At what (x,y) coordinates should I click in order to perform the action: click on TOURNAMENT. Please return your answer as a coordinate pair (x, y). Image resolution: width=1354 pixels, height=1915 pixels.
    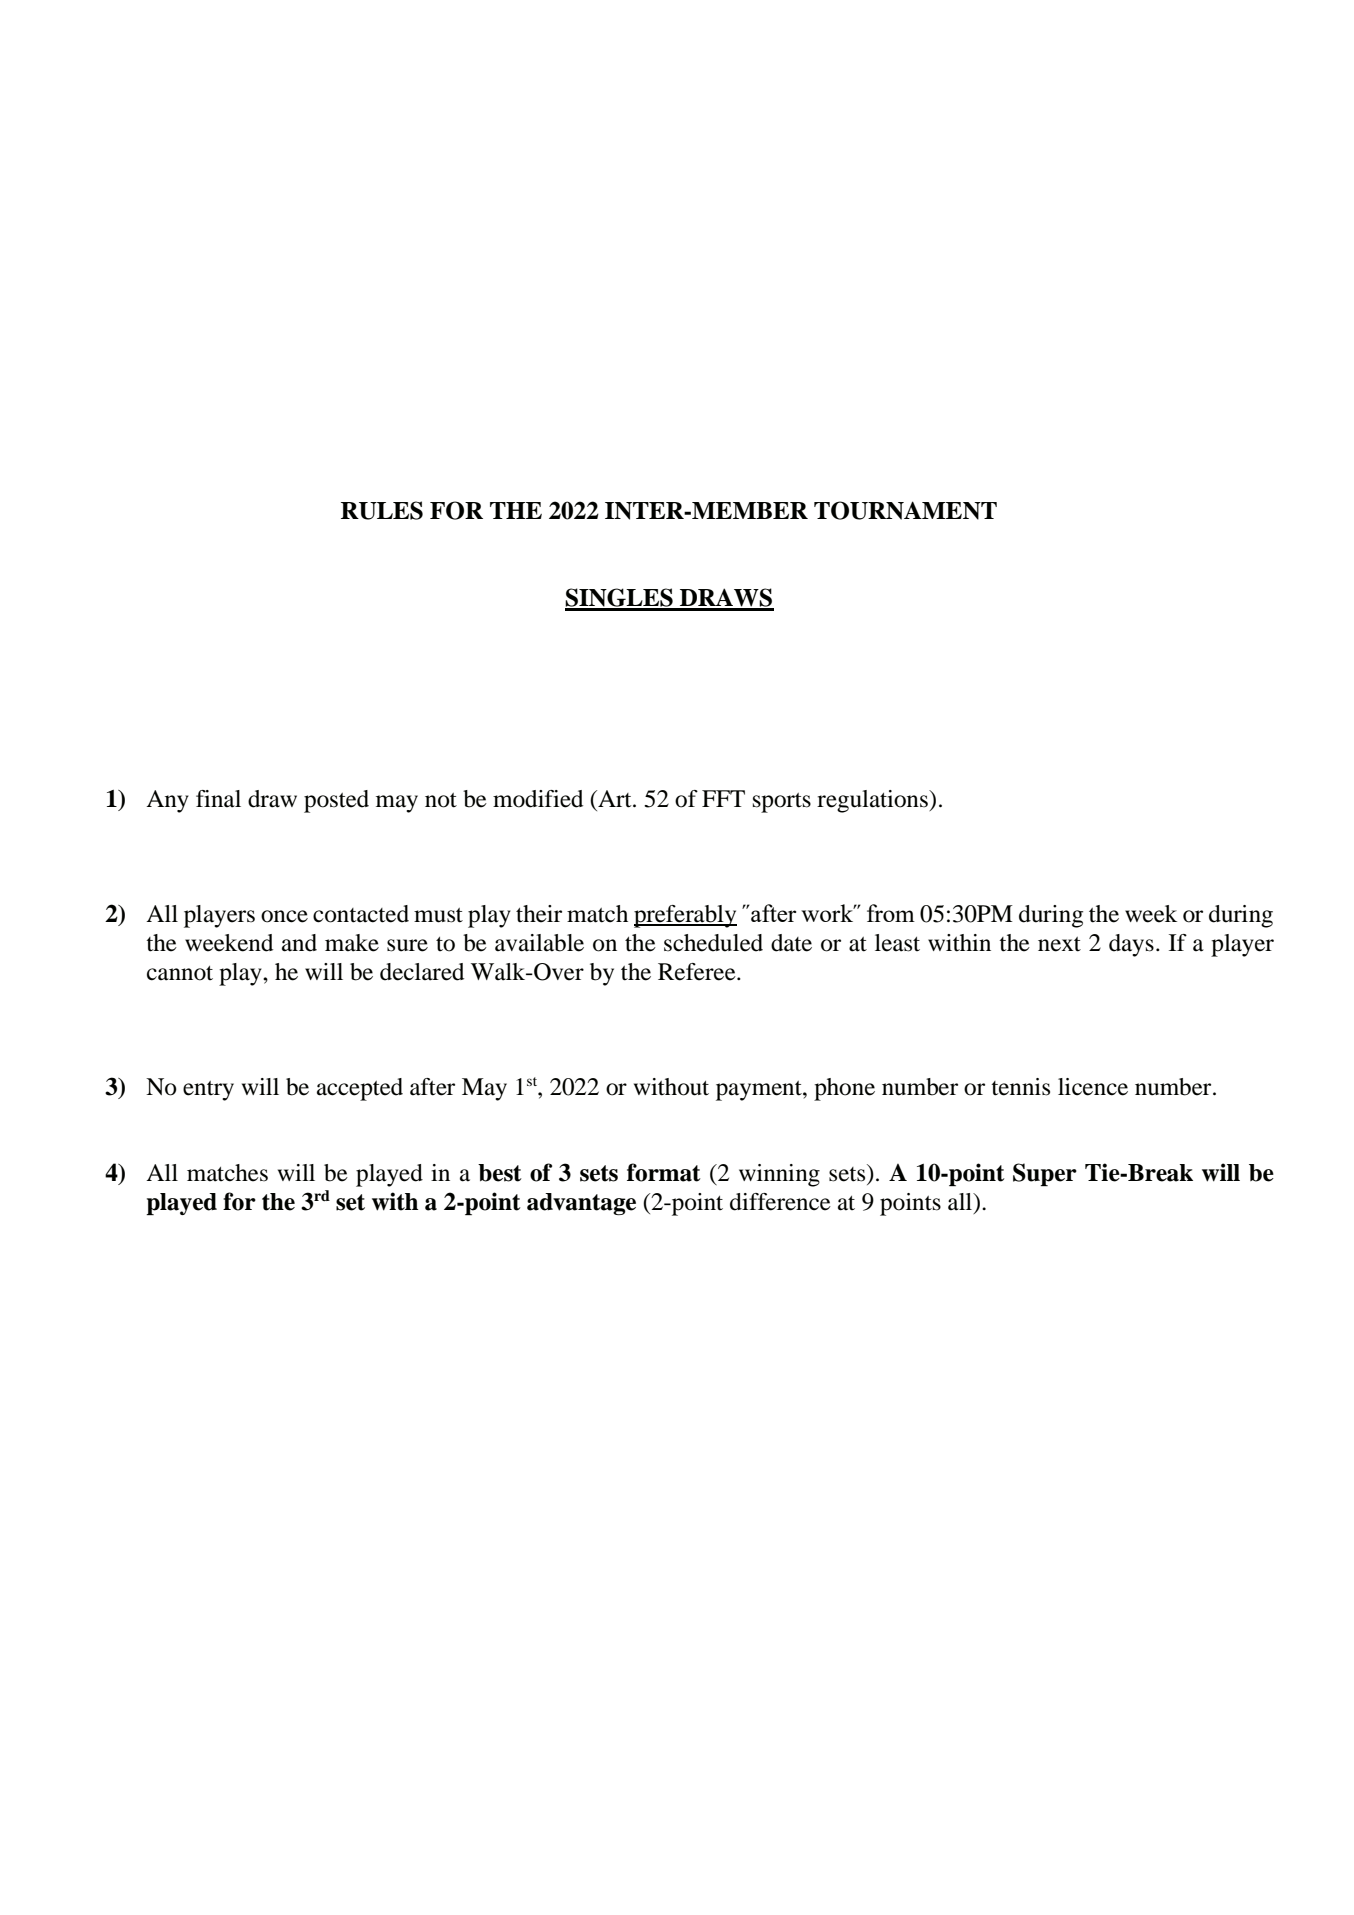
    Looking at the image, I should click on (905, 510).
